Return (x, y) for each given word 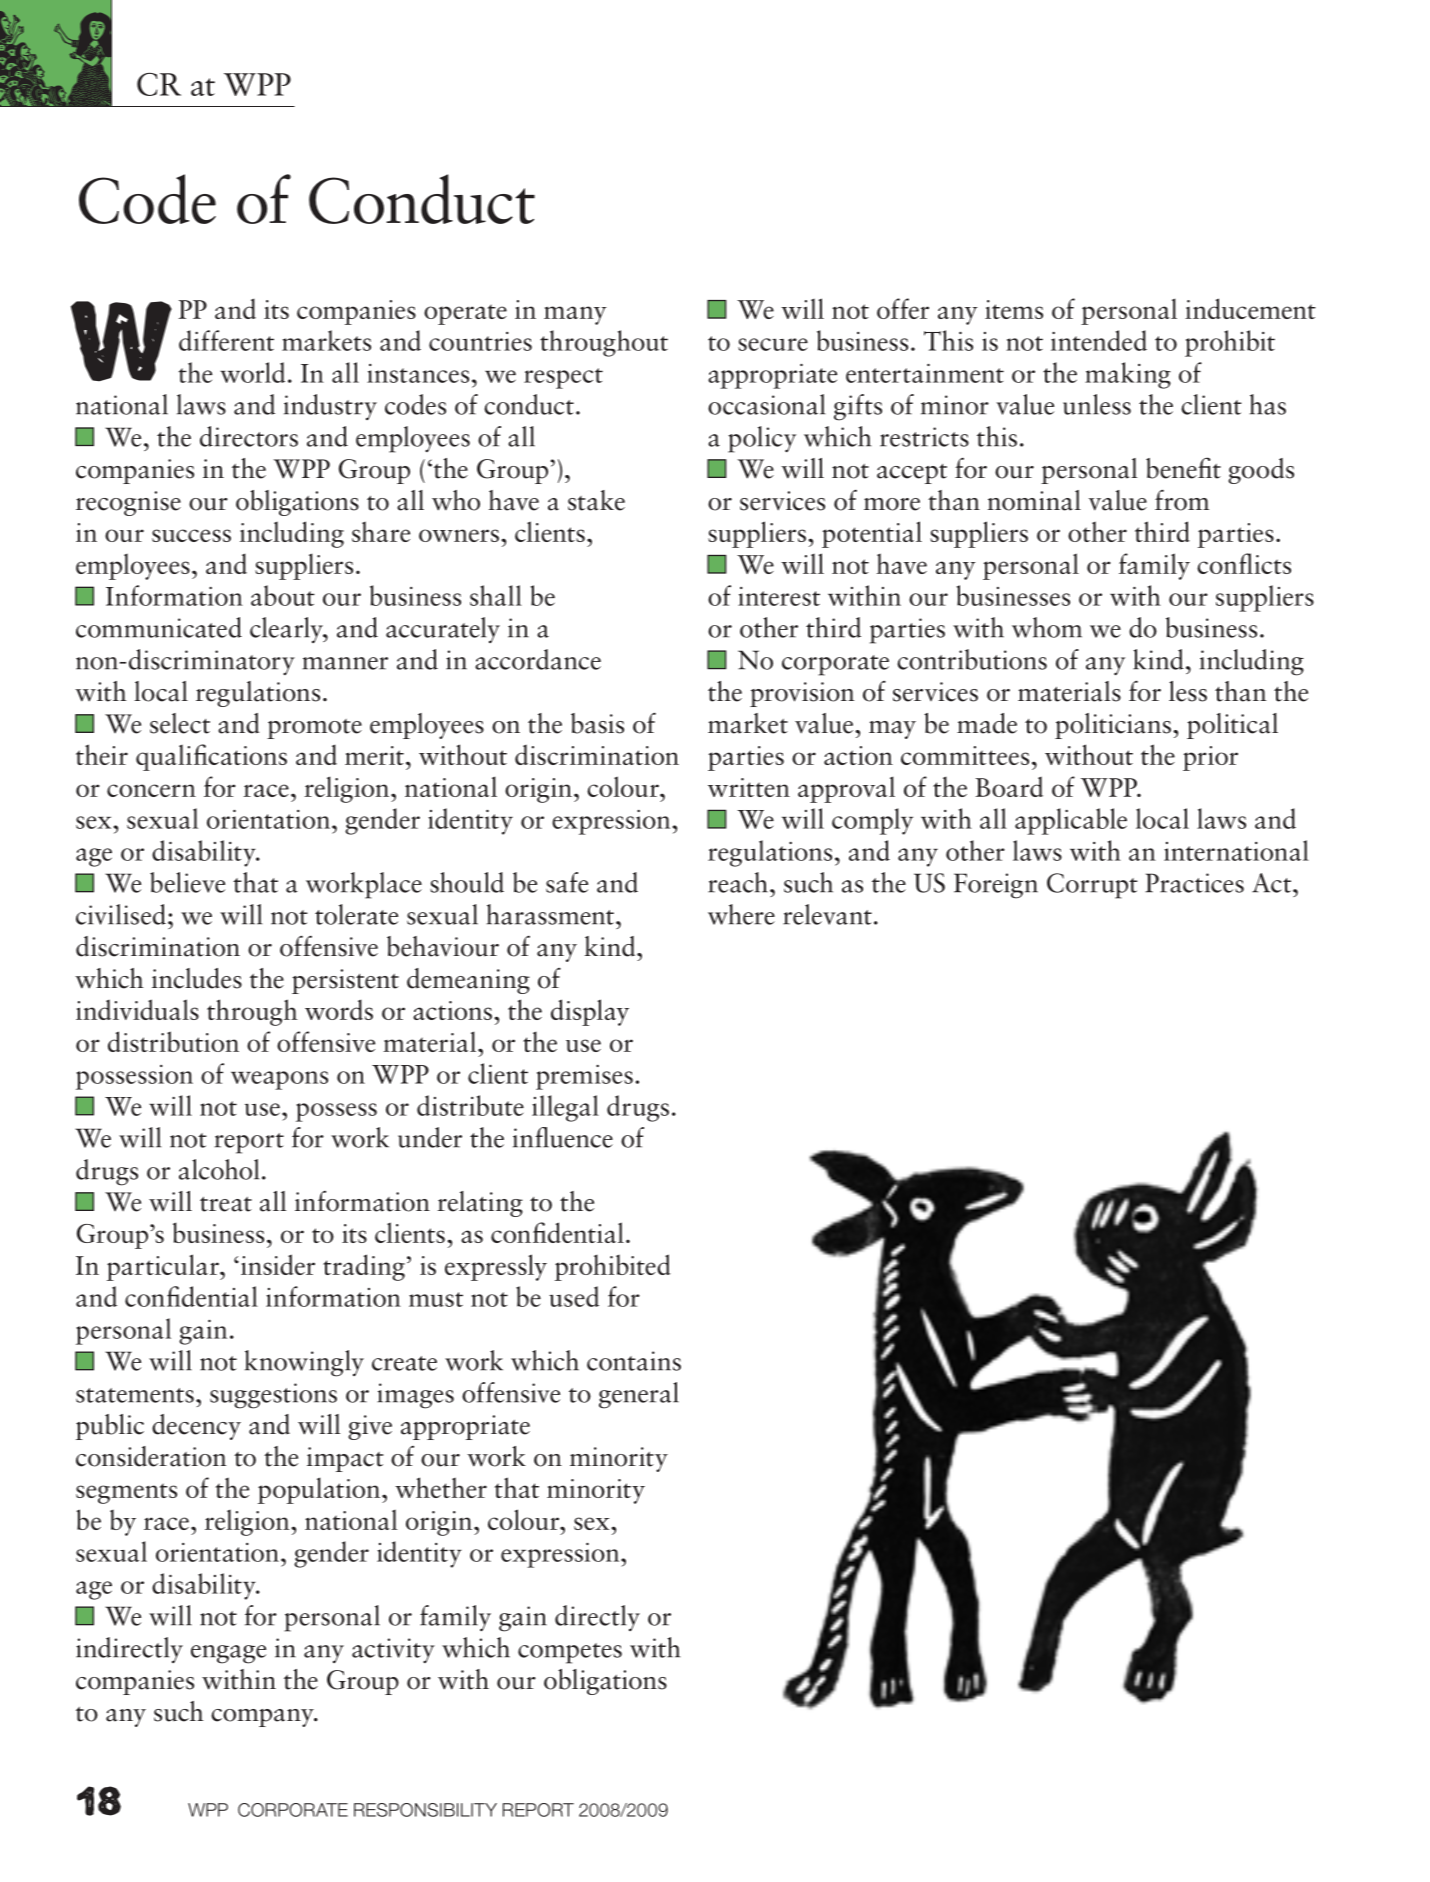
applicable (1071, 821)
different (226, 340)
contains (634, 1361)
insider (278, 1264)
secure (773, 344)
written (749, 787)
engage (228, 1654)
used (574, 1296)
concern (151, 790)
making (1128, 375)
